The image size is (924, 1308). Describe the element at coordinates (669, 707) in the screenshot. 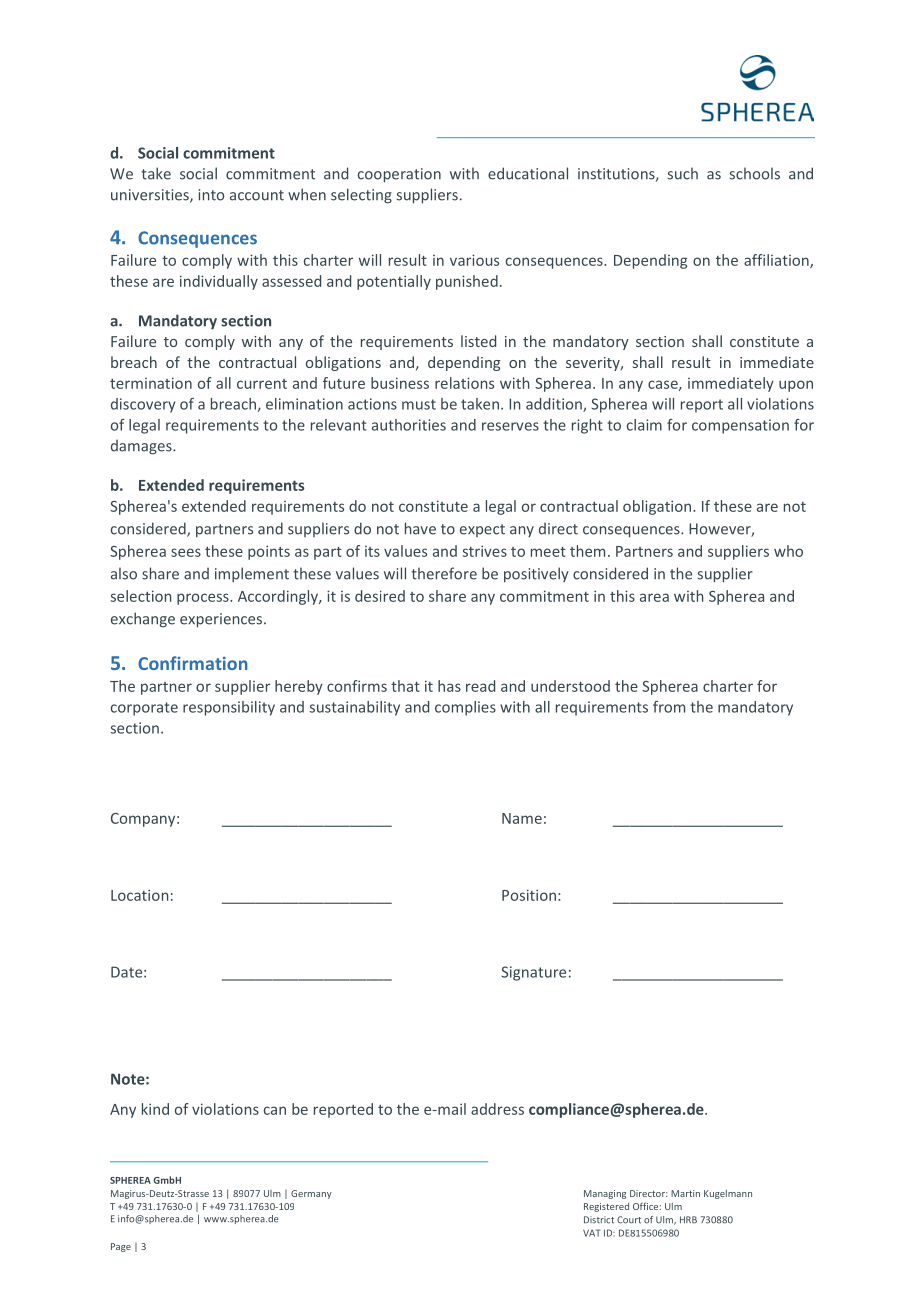

I see `from` at that location.
